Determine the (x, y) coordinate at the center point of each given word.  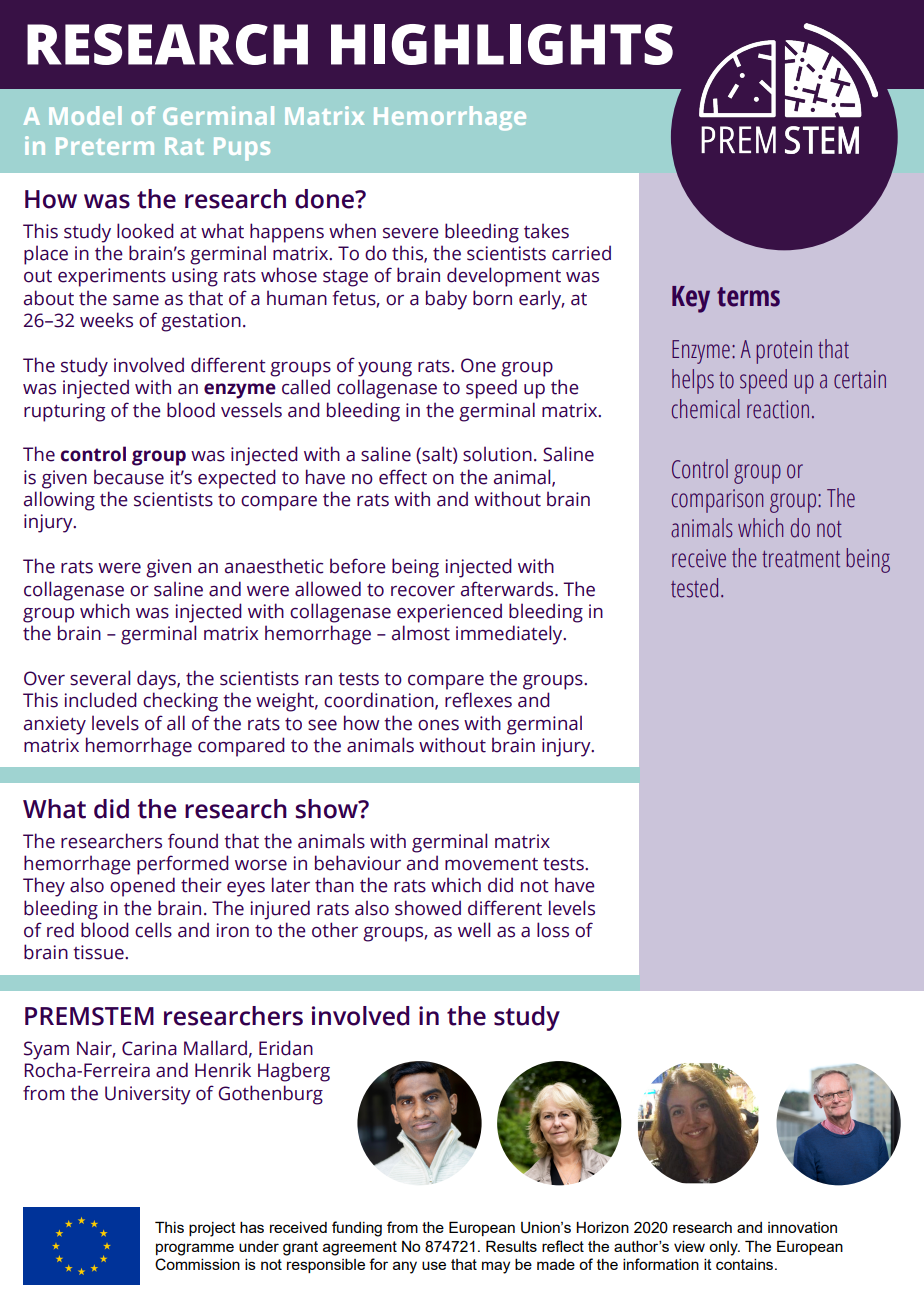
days (157, 680)
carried (581, 253)
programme (195, 1249)
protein (784, 352)
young (385, 369)
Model (85, 115)
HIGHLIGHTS (502, 44)
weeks (106, 320)
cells (153, 930)
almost (421, 633)
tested (694, 588)
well (474, 930)
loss (553, 930)
